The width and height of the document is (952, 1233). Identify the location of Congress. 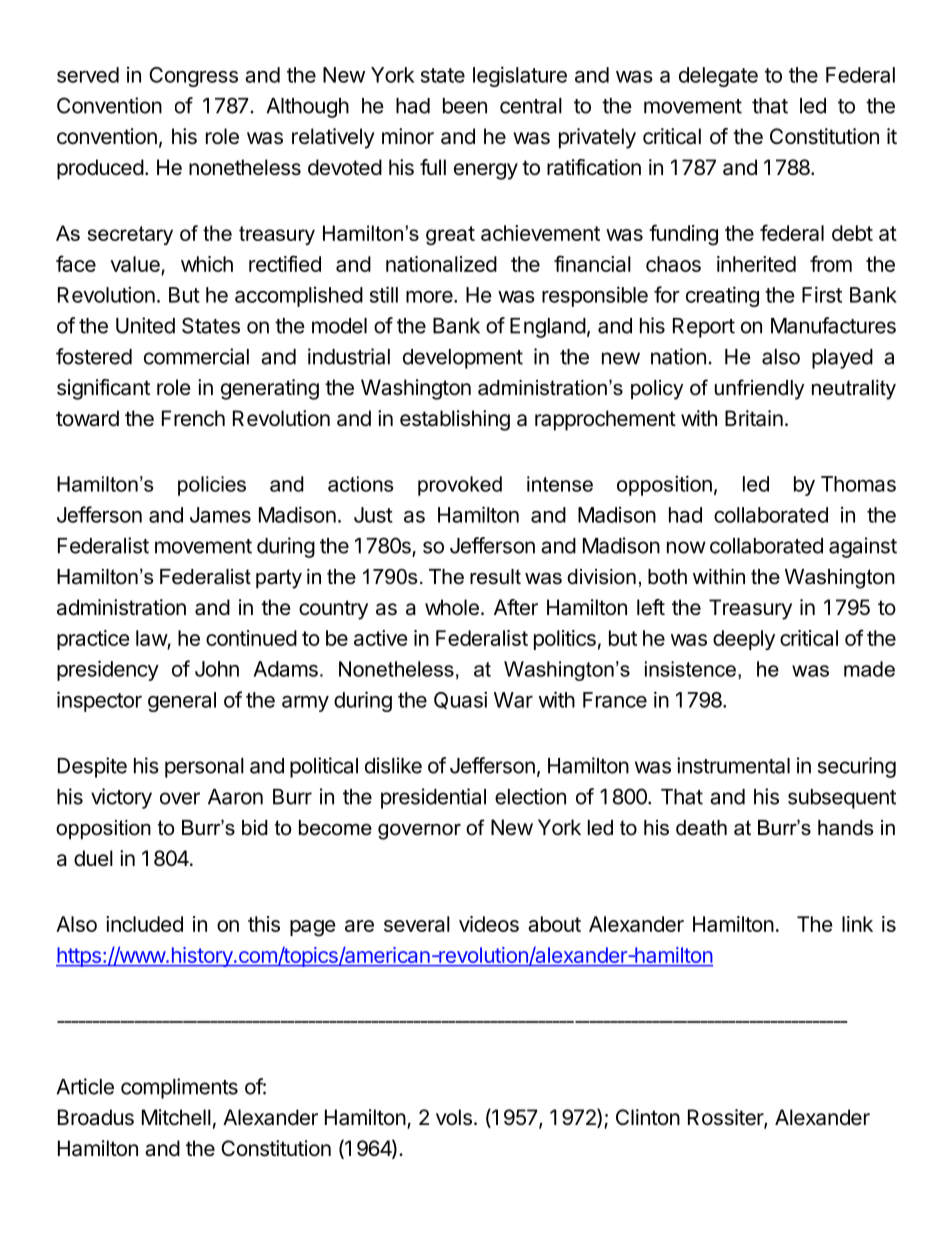
(193, 77).
